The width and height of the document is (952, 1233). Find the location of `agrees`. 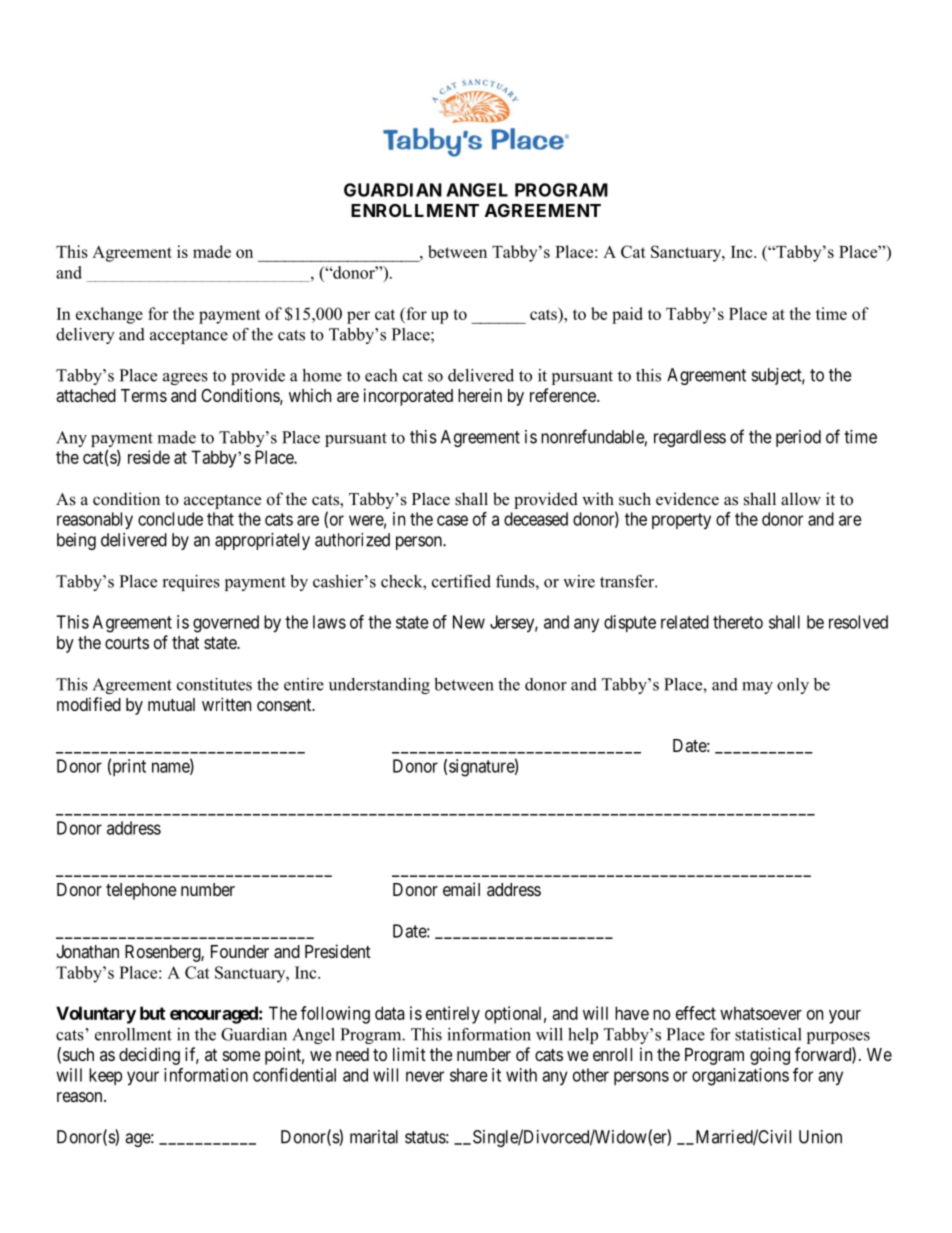

agrees is located at coordinates (185, 379).
